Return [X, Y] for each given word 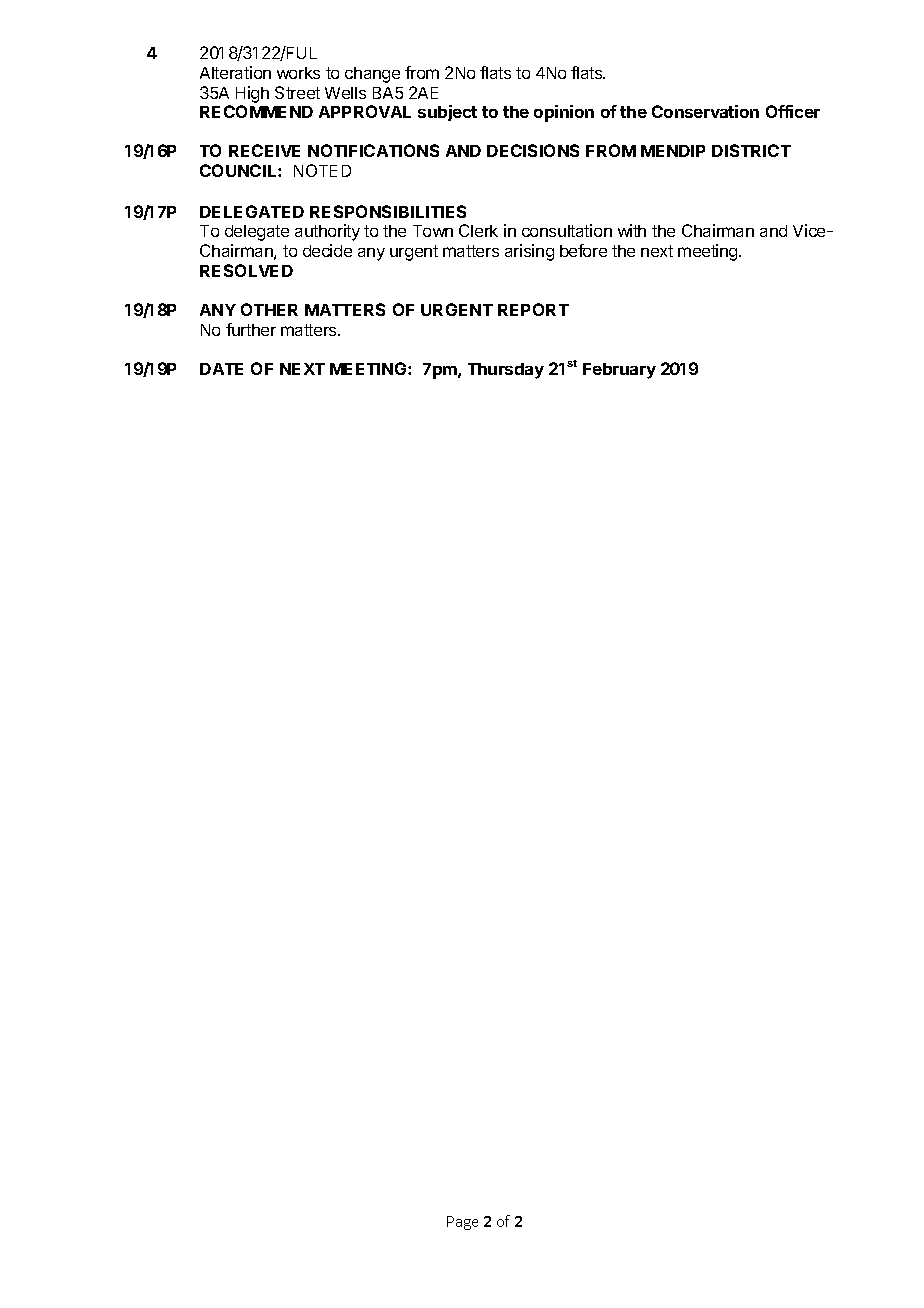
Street [297, 92]
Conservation [705, 111]
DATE [221, 369]
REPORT [533, 309]
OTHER [269, 309]
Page [462, 1223]
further [251, 329]
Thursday [506, 371]
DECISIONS [533, 150]
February [619, 371]
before [583, 250]
